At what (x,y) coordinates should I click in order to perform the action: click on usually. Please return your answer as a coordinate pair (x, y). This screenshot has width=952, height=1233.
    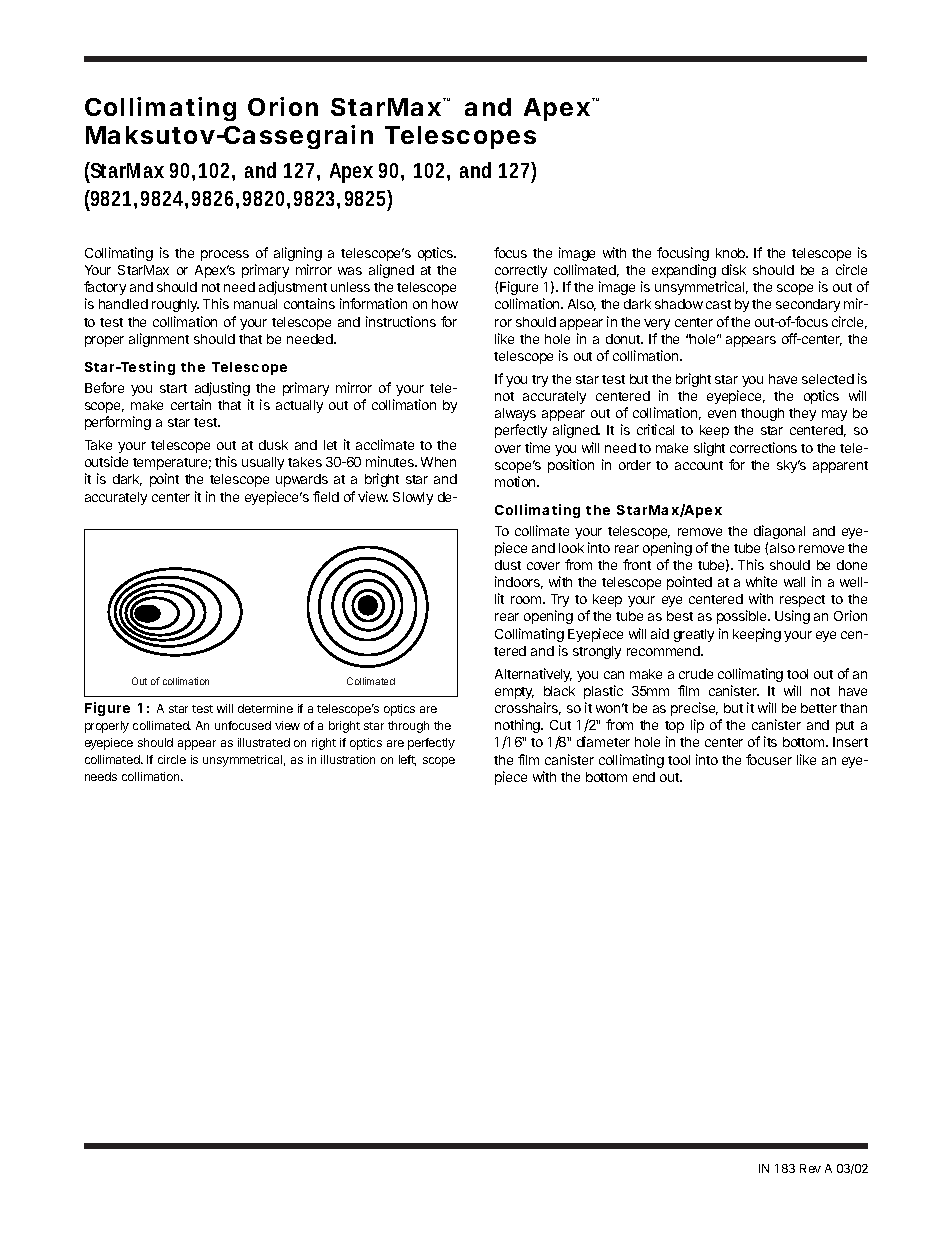
    Looking at the image, I should click on (263, 463).
